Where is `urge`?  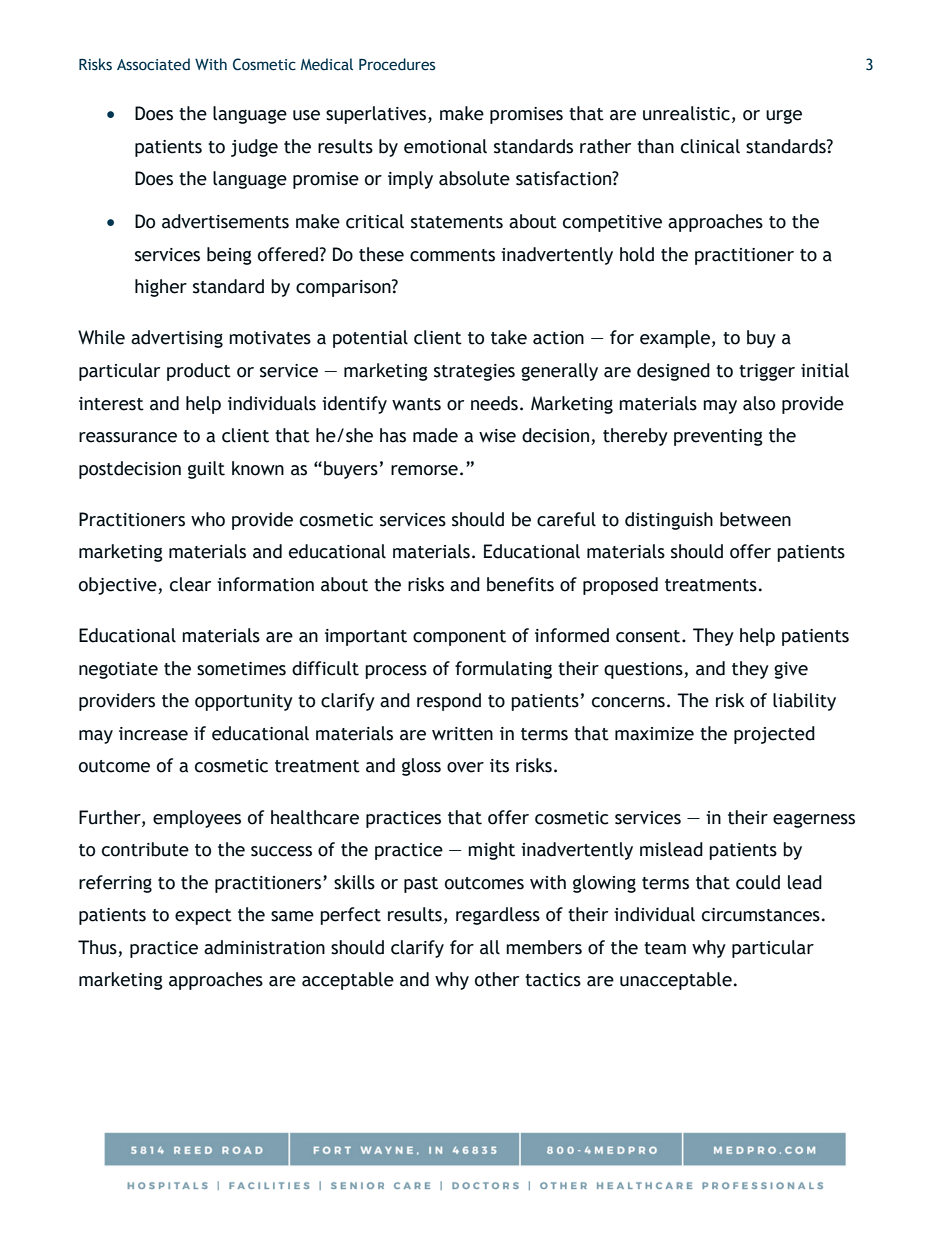
urge is located at coordinates (784, 116).
